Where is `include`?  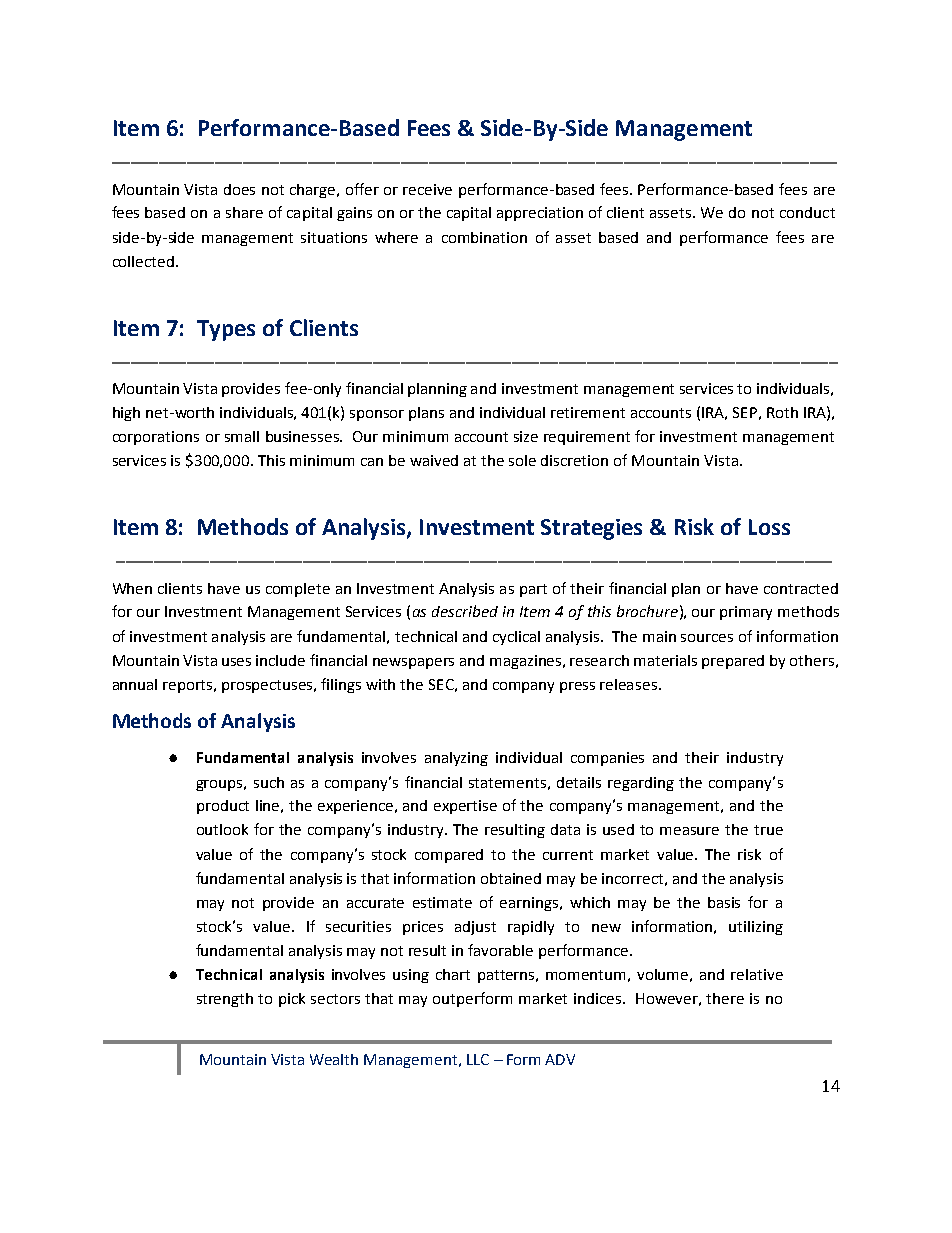
include is located at coordinates (280, 660).
